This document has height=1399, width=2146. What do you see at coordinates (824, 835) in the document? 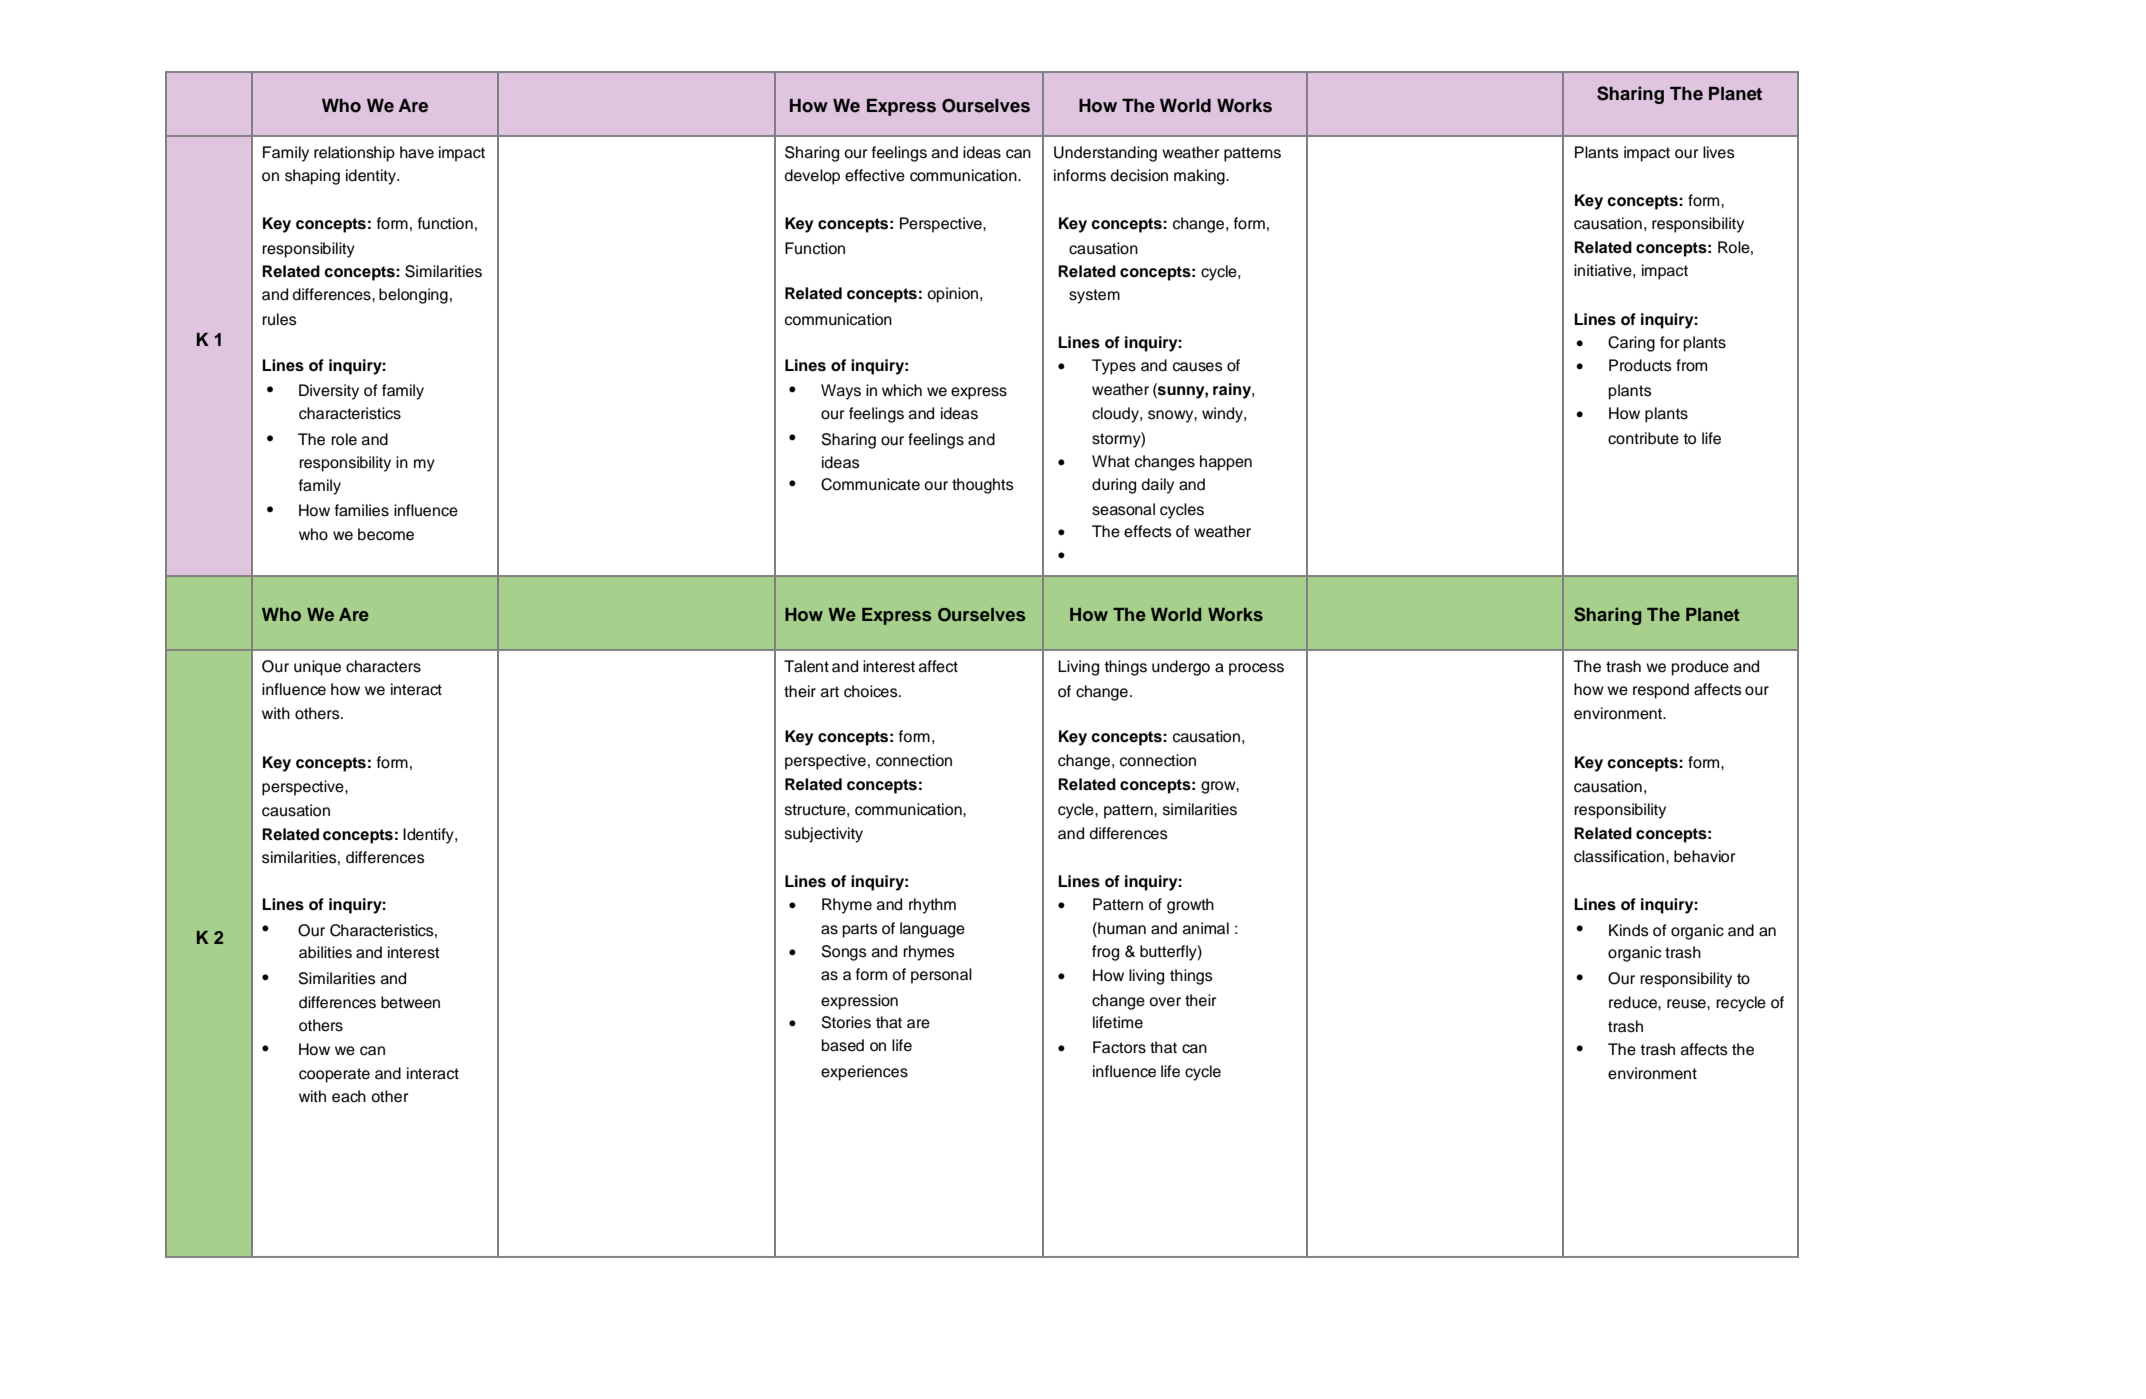
I see `subjectivity` at bounding box center [824, 835].
